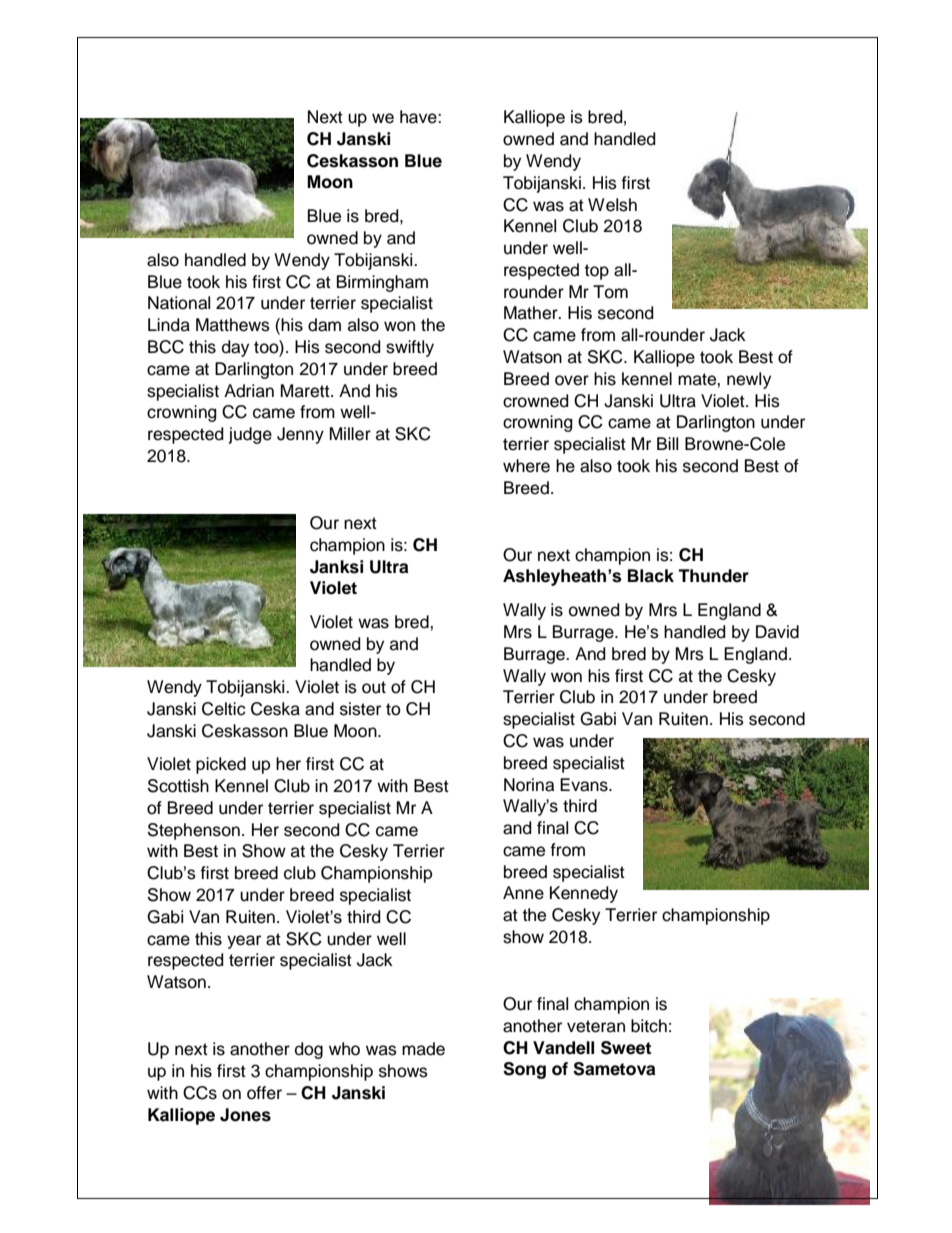 This screenshot has width=952, height=1233. I want to click on Tom, so click(610, 292).
